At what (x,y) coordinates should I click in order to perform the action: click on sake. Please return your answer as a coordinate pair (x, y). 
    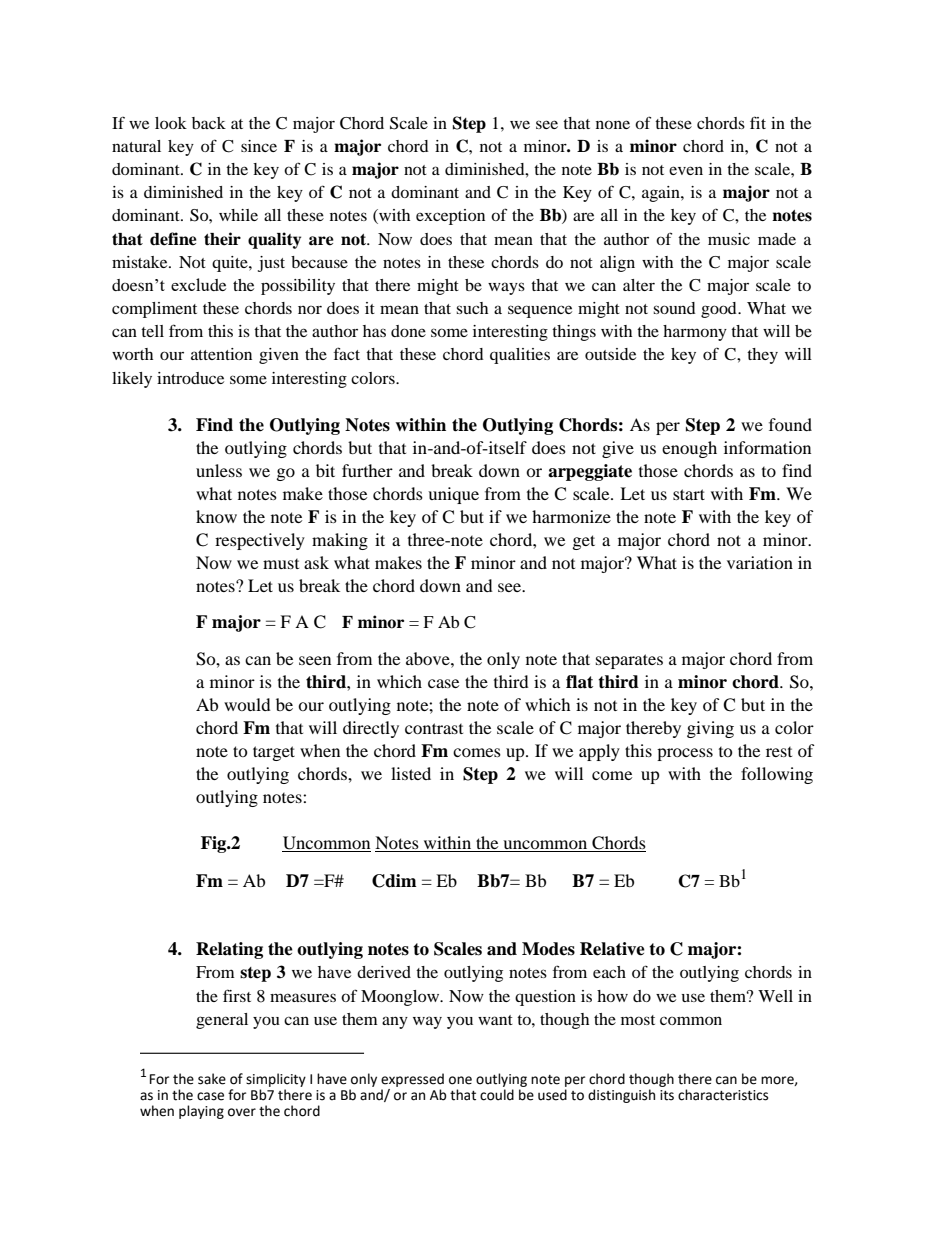
    Looking at the image, I should click on (212, 1079).
